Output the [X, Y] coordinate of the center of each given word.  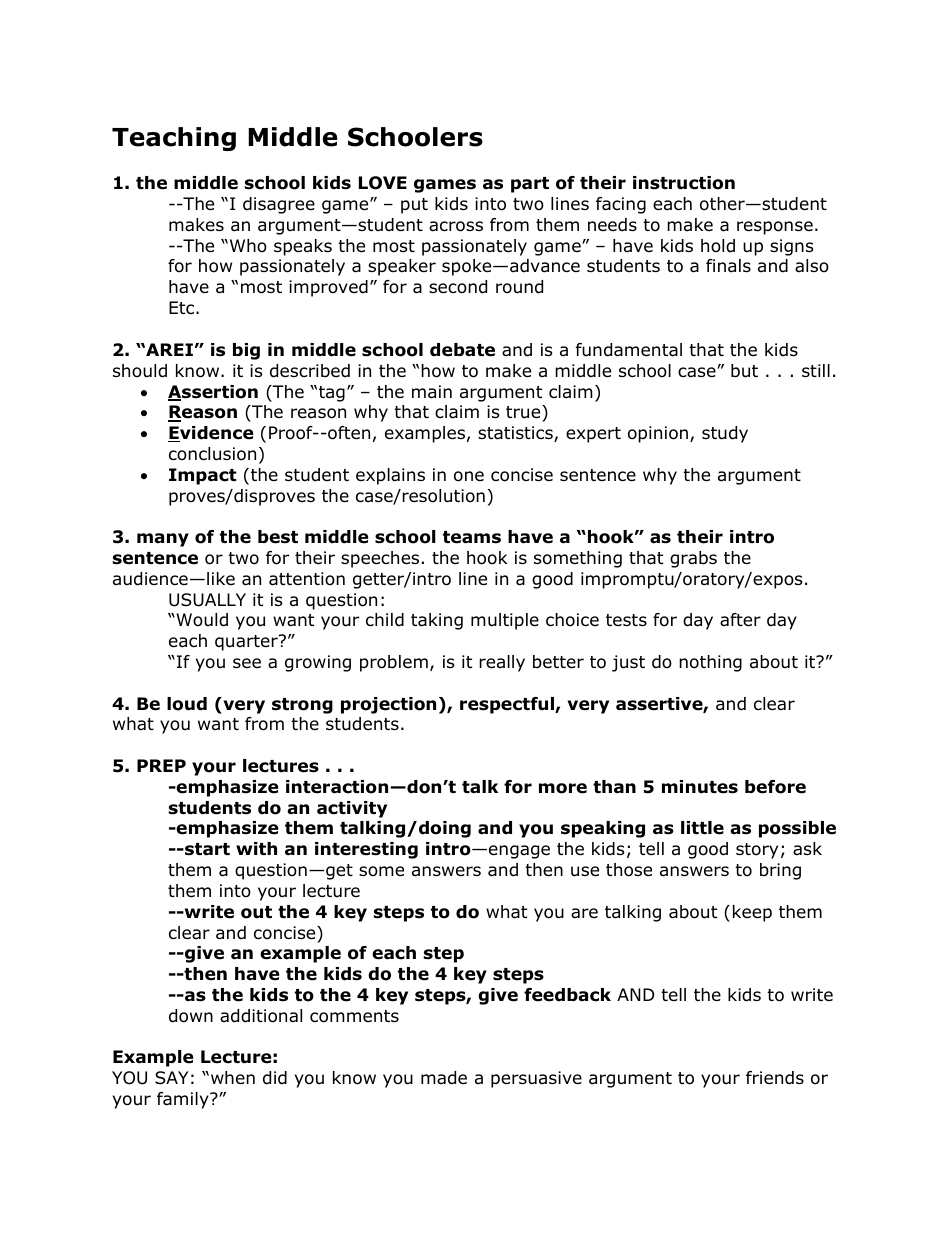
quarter [247, 642]
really [502, 663]
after [740, 620]
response [775, 228]
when [233, 1078]
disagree [279, 205]
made [444, 1078]
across [456, 226]
